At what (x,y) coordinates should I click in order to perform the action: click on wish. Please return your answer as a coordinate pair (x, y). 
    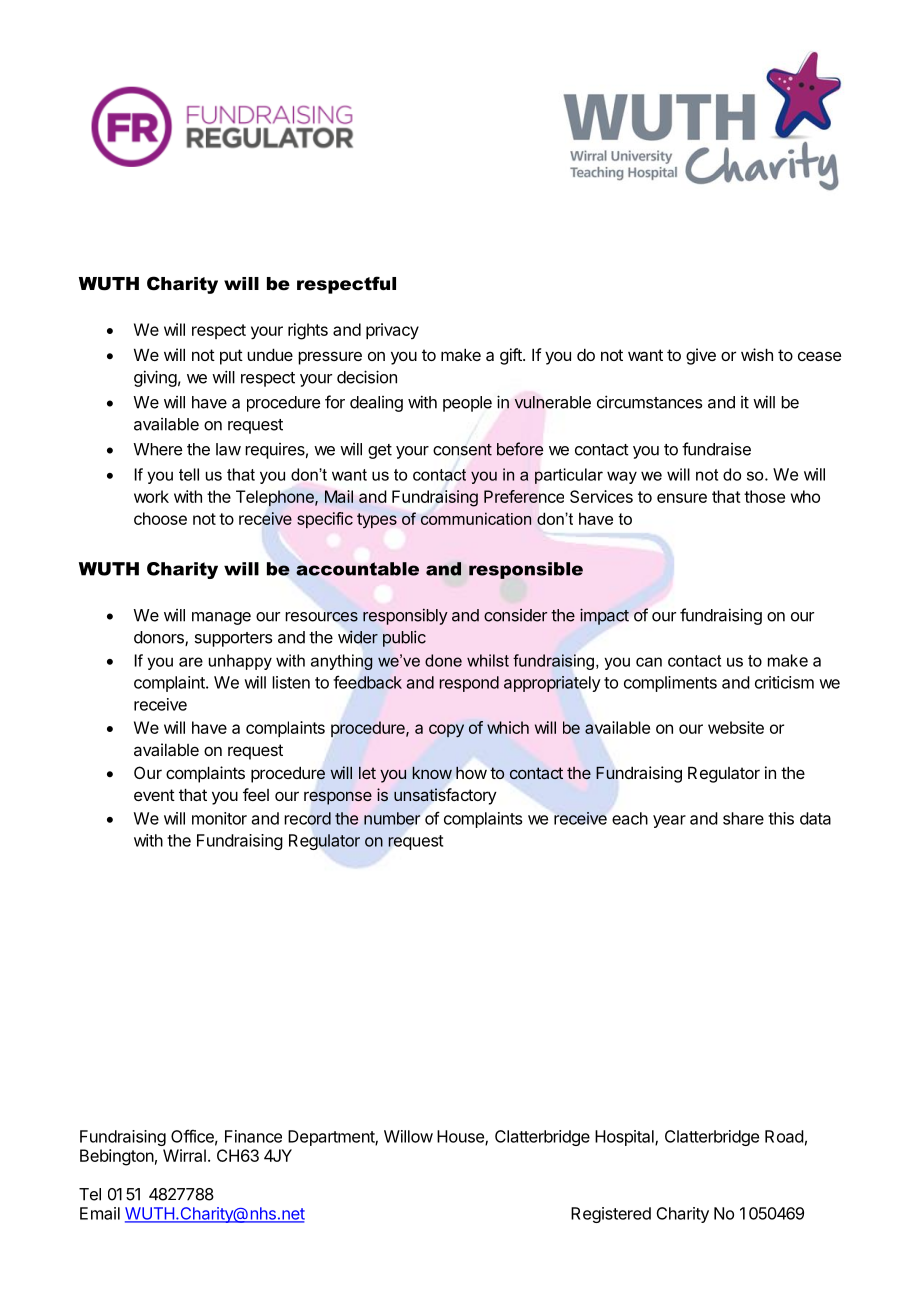
    Looking at the image, I should click on (757, 354).
